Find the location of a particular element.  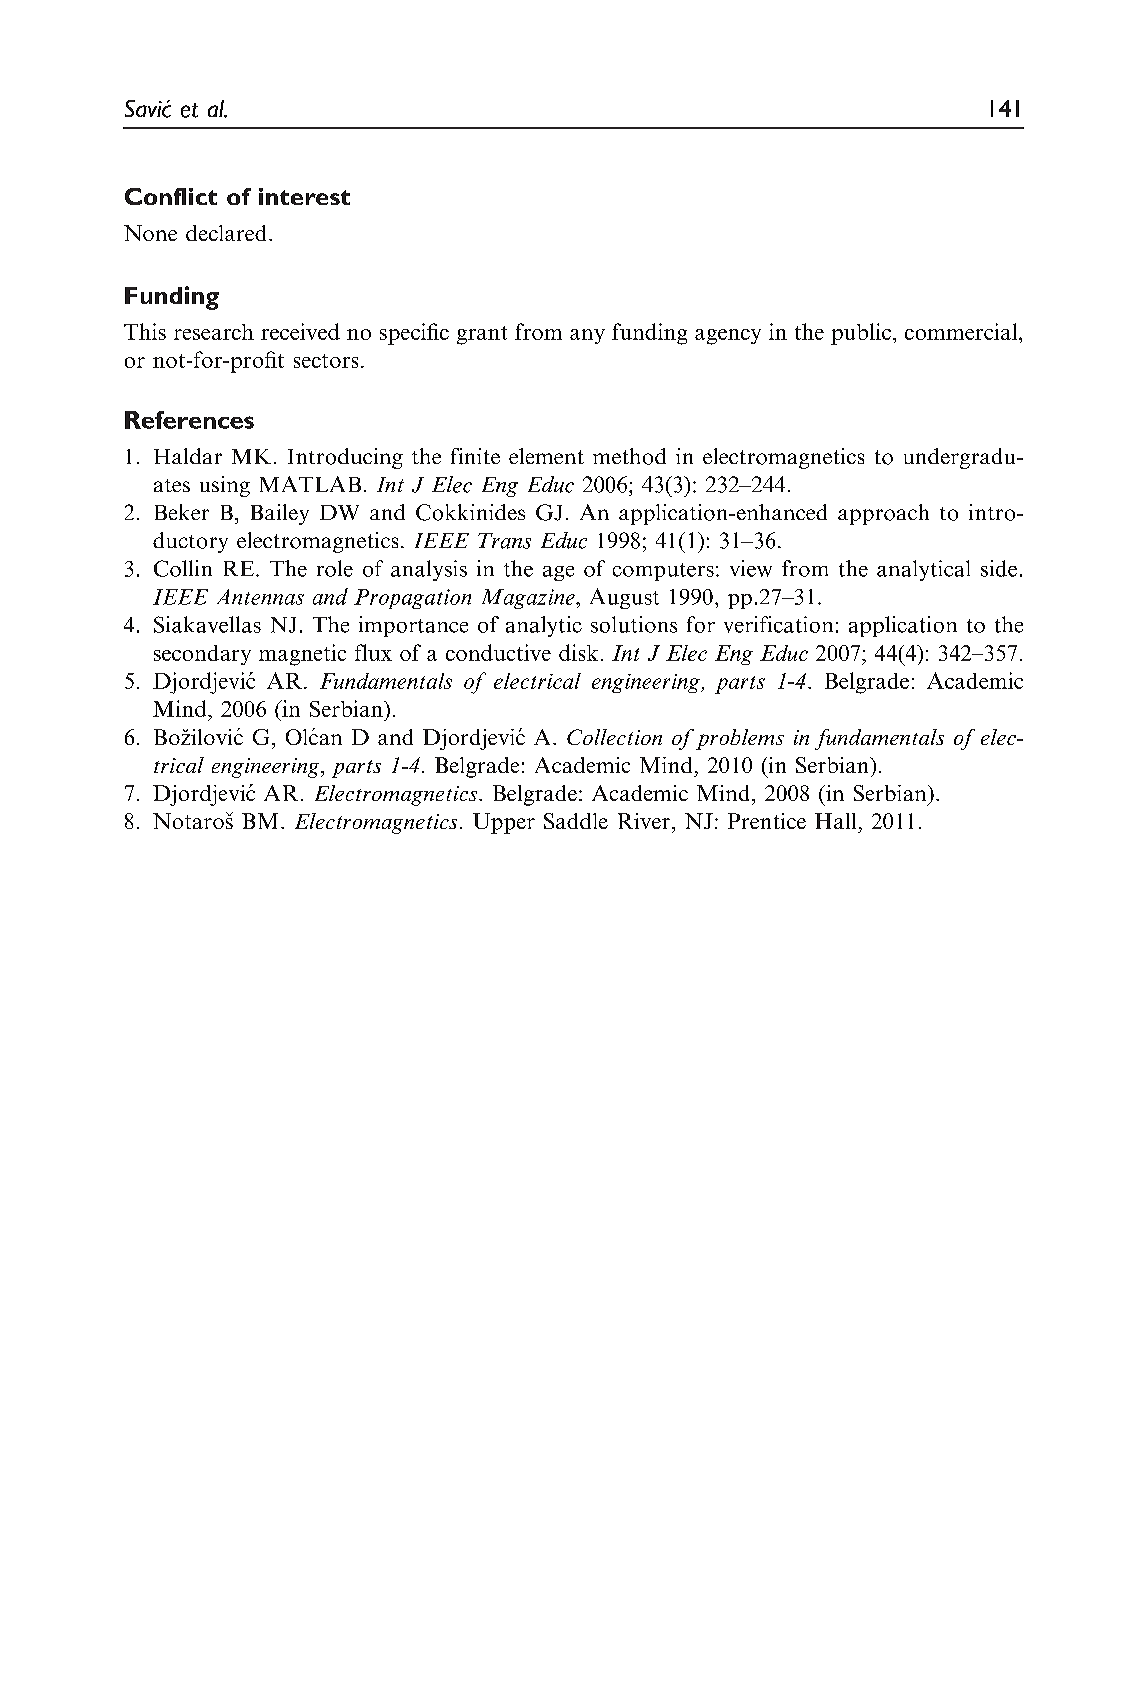

Bailey is located at coordinates (280, 514).
